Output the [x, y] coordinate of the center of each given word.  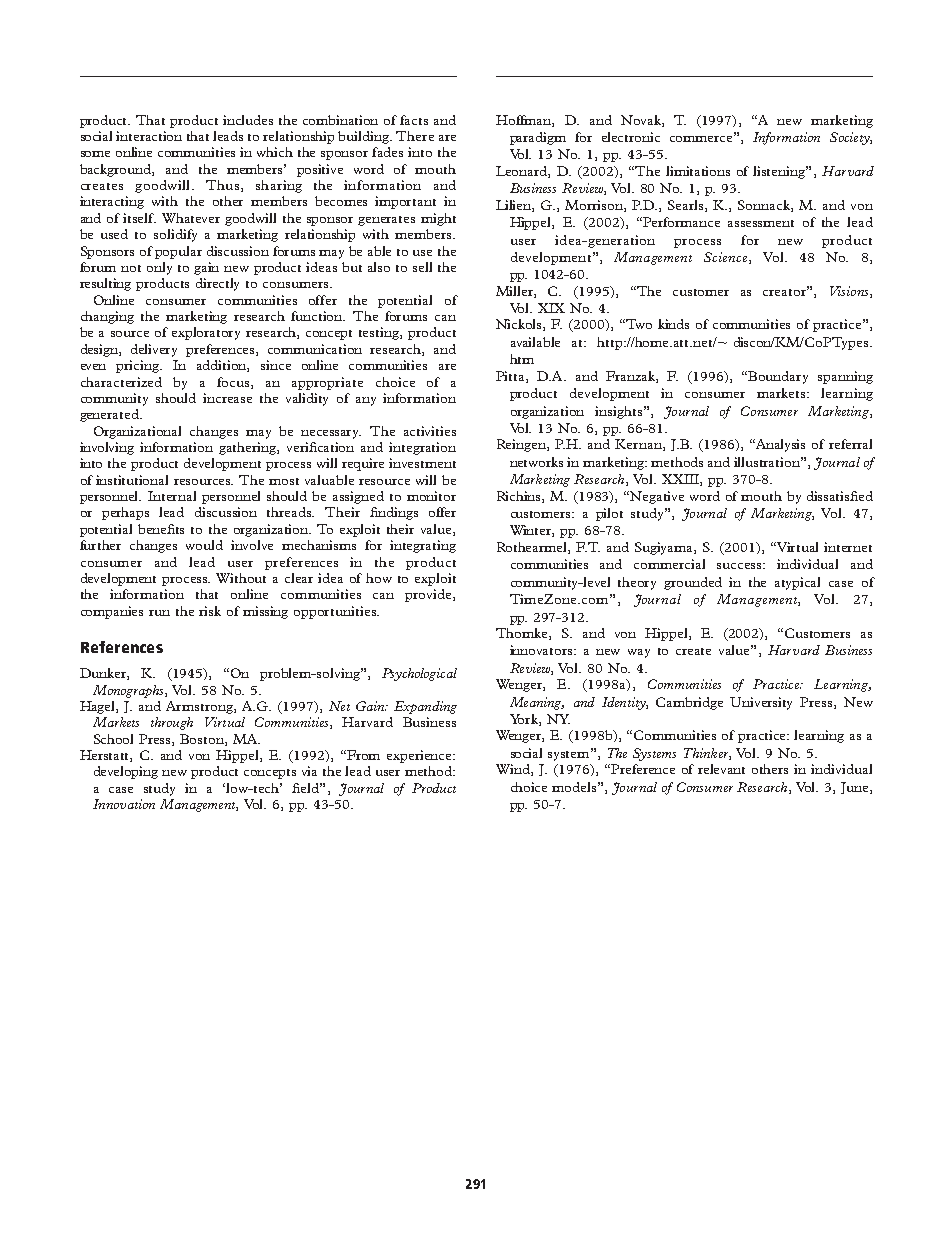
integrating [423, 546]
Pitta [511, 377]
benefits [161, 529]
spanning [845, 377]
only [159, 268]
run [159, 613]
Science [727, 258]
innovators [542, 650]
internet [848, 547]
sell [422, 267]
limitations [698, 171]
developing [126, 772]
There [415, 136]
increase [227, 398]
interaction [149, 136]
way [639, 653]
